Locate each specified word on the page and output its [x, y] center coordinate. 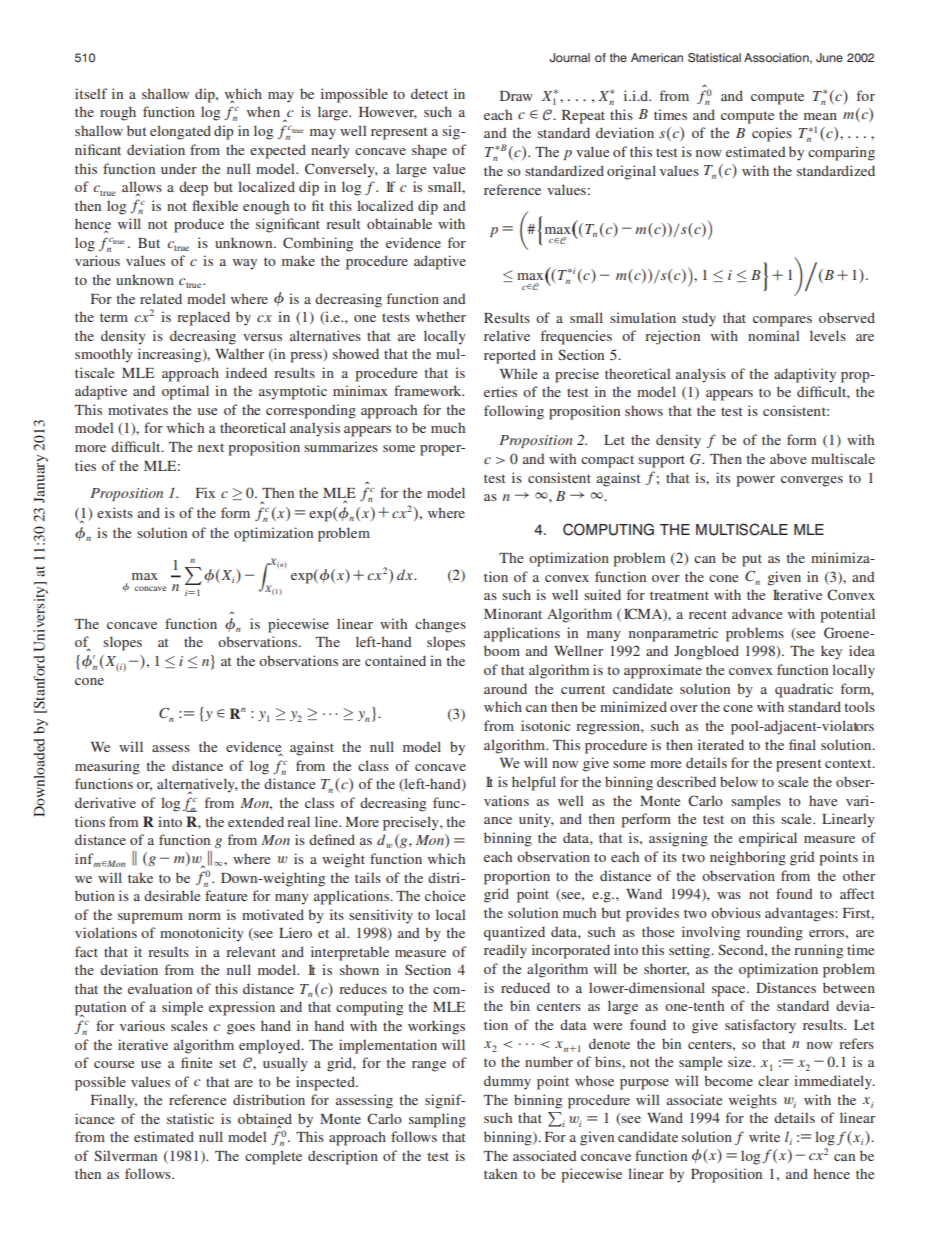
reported [510, 356]
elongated [180, 132]
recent [708, 614]
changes [440, 625]
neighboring [748, 858]
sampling [437, 1120]
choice [445, 895]
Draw [516, 96]
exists [115, 512]
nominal [773, 335]
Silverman [125, 1155]
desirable [172, 895]
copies [772, 134]
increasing [171, 355]
